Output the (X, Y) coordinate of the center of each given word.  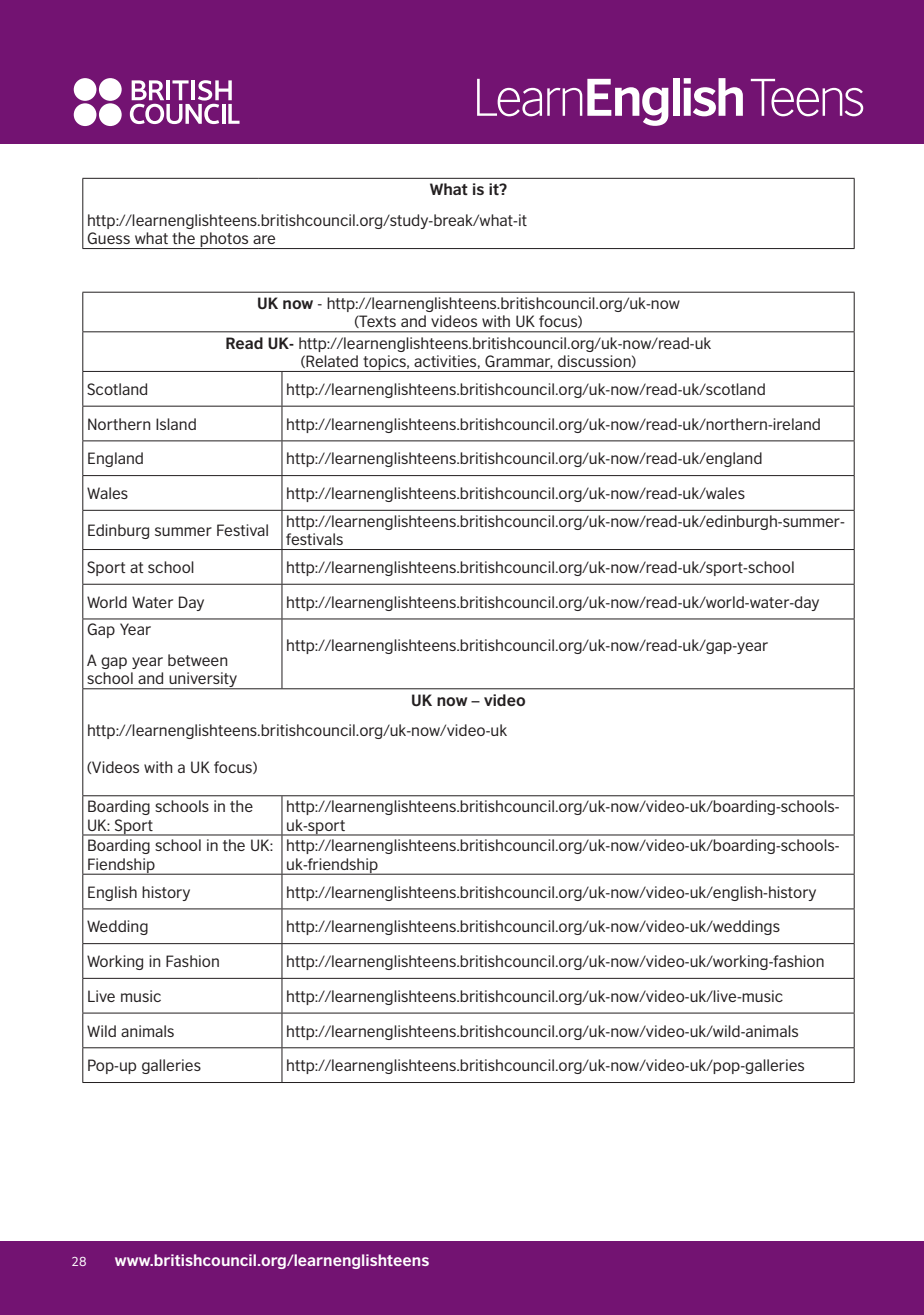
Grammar (519, 362)
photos (225, 240)
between (198, 660)
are (264, 239)
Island (176, 424)
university (203, 681)
